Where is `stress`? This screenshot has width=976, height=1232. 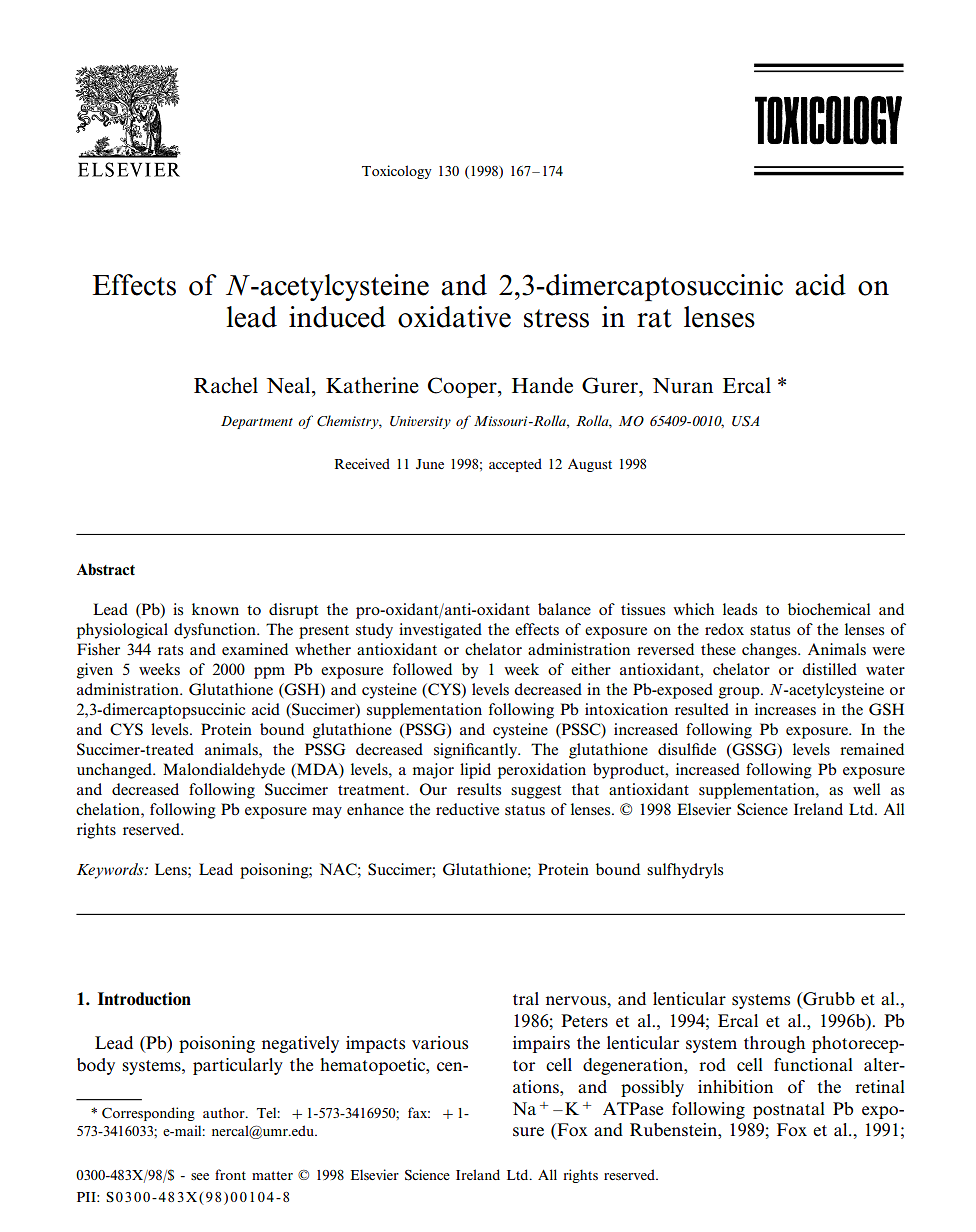
stress is located at coordinates (556, 318).
